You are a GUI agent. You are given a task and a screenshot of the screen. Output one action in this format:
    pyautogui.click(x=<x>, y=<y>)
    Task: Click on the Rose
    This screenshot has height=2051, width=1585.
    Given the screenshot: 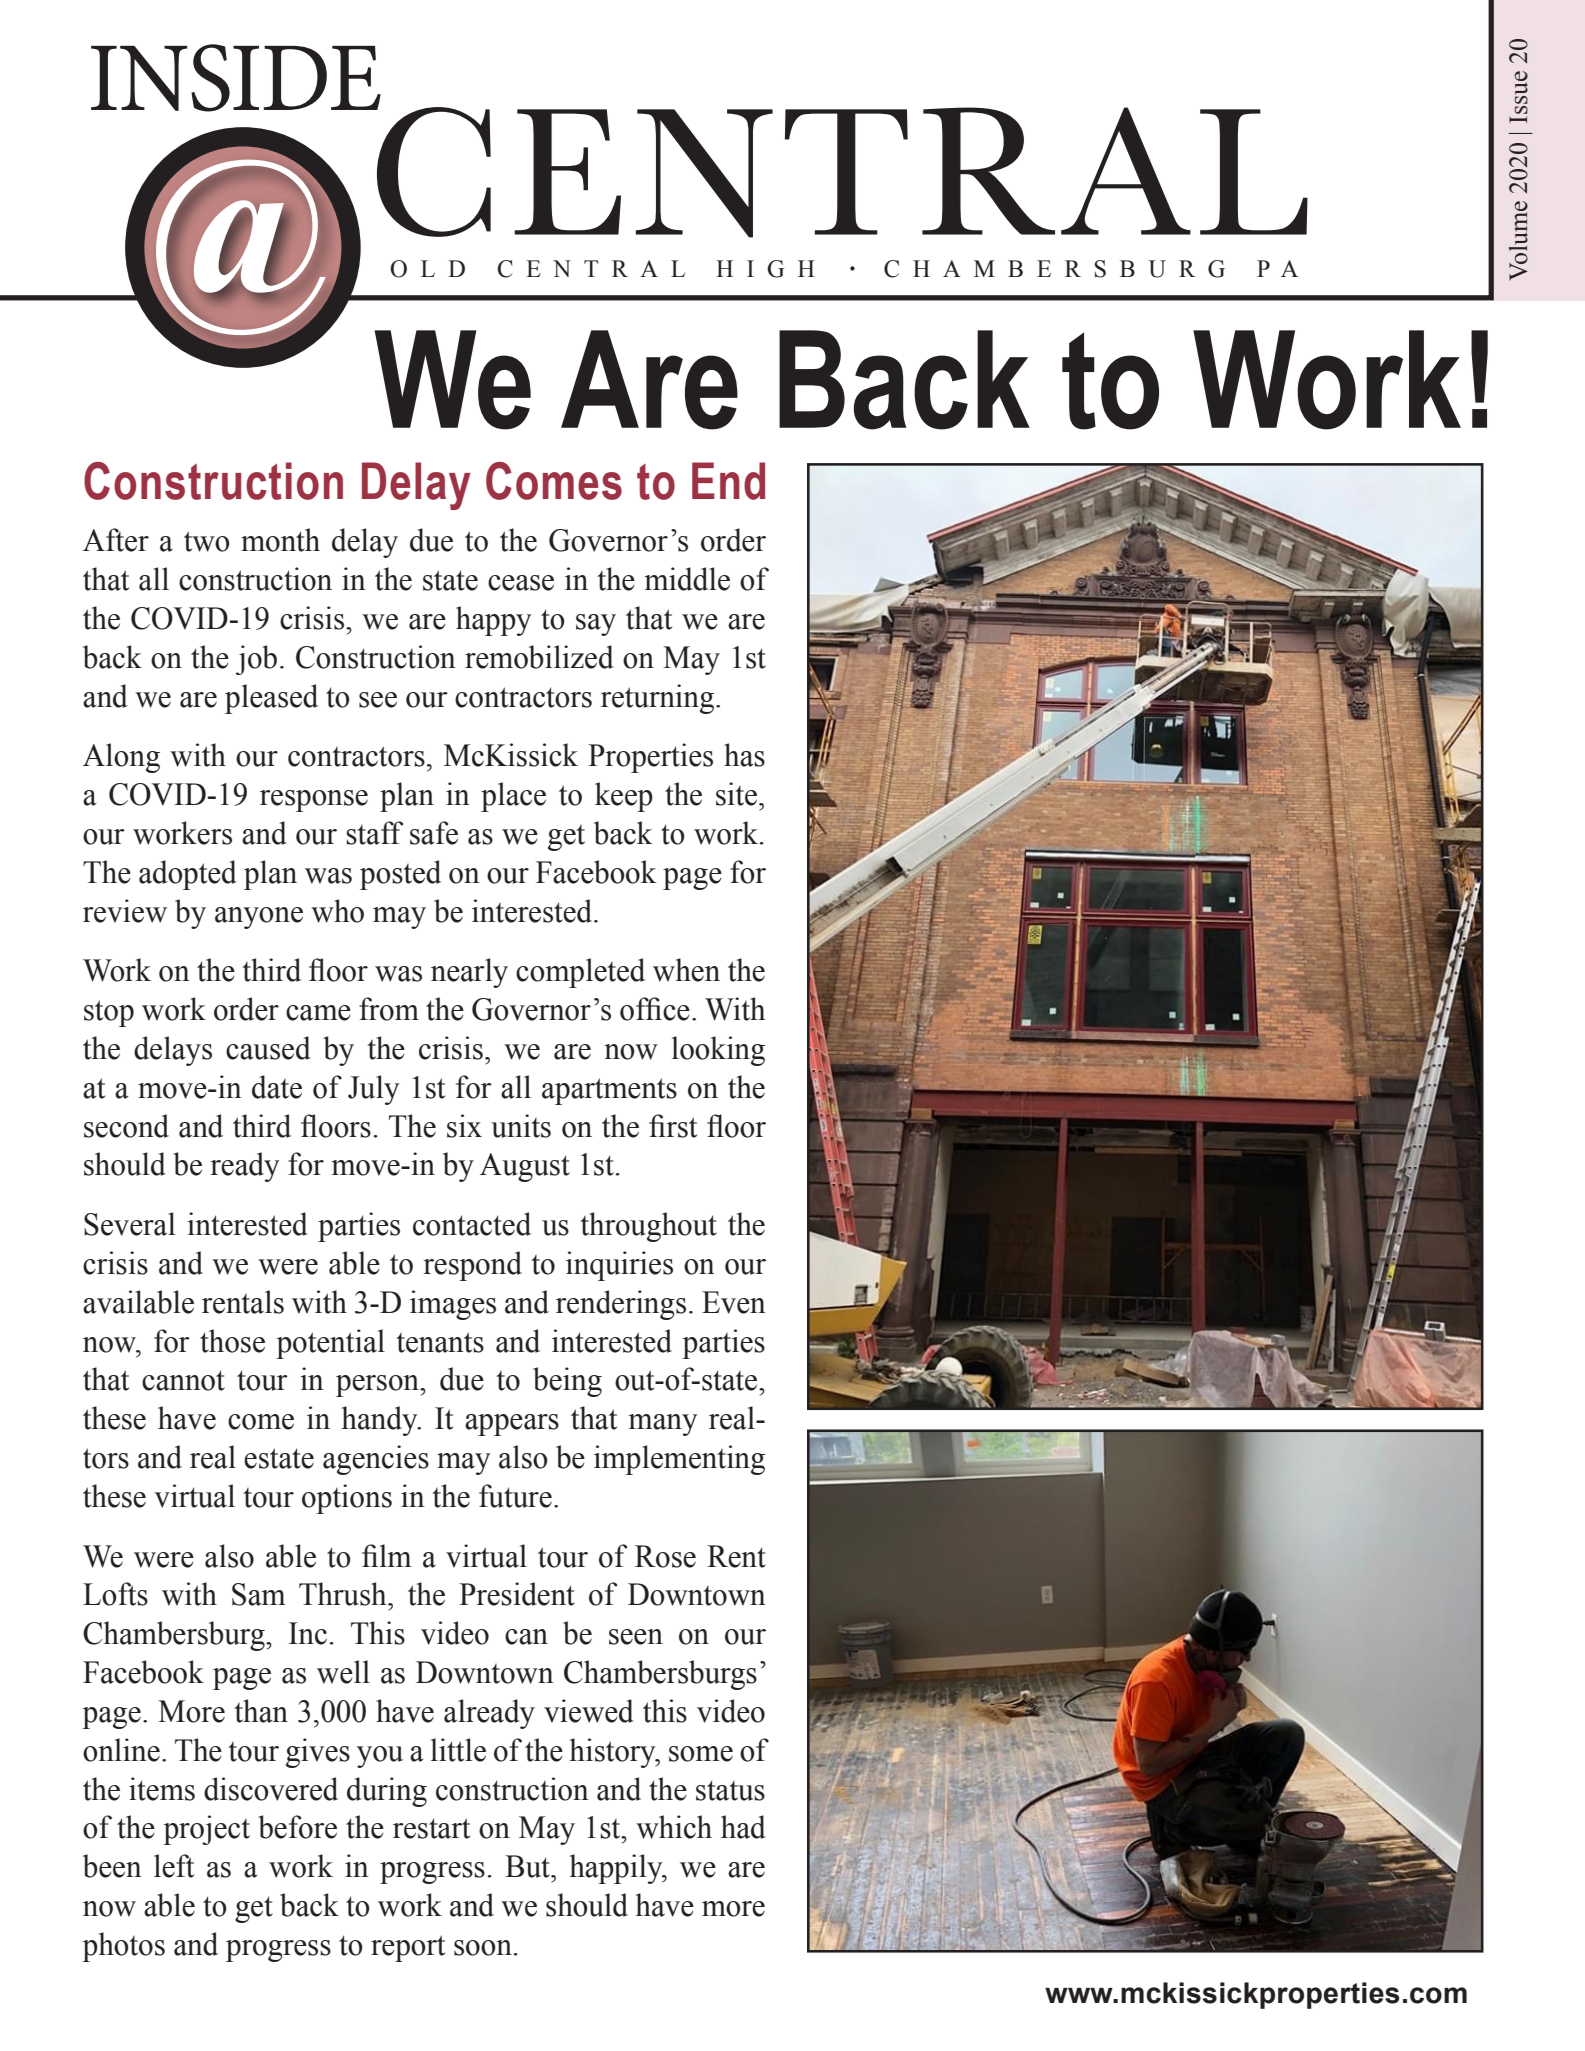 What is the action you would take?
    pyautogui.click(x=665, y=1556)
